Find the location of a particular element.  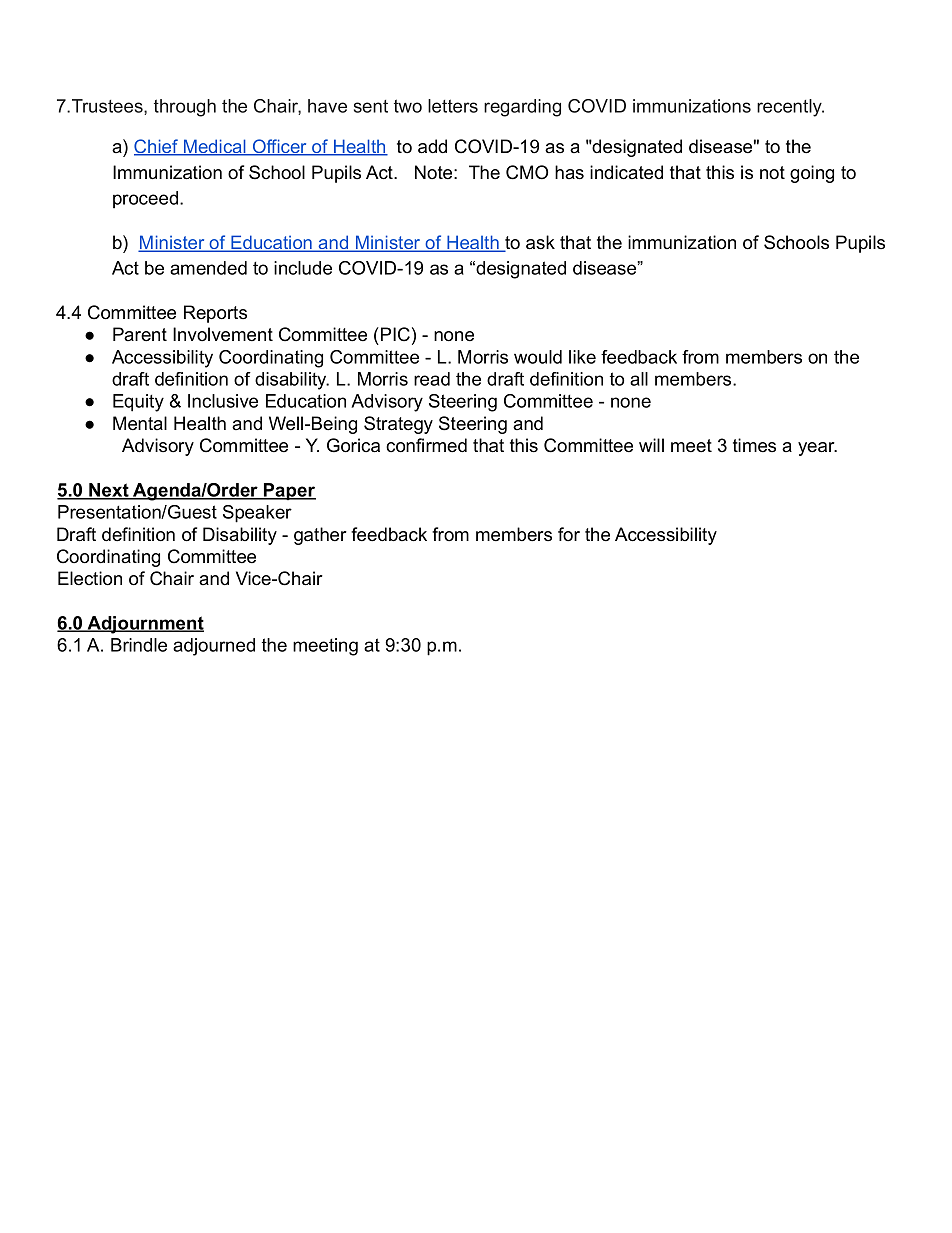

recently is located at coordinates (790, 108).
